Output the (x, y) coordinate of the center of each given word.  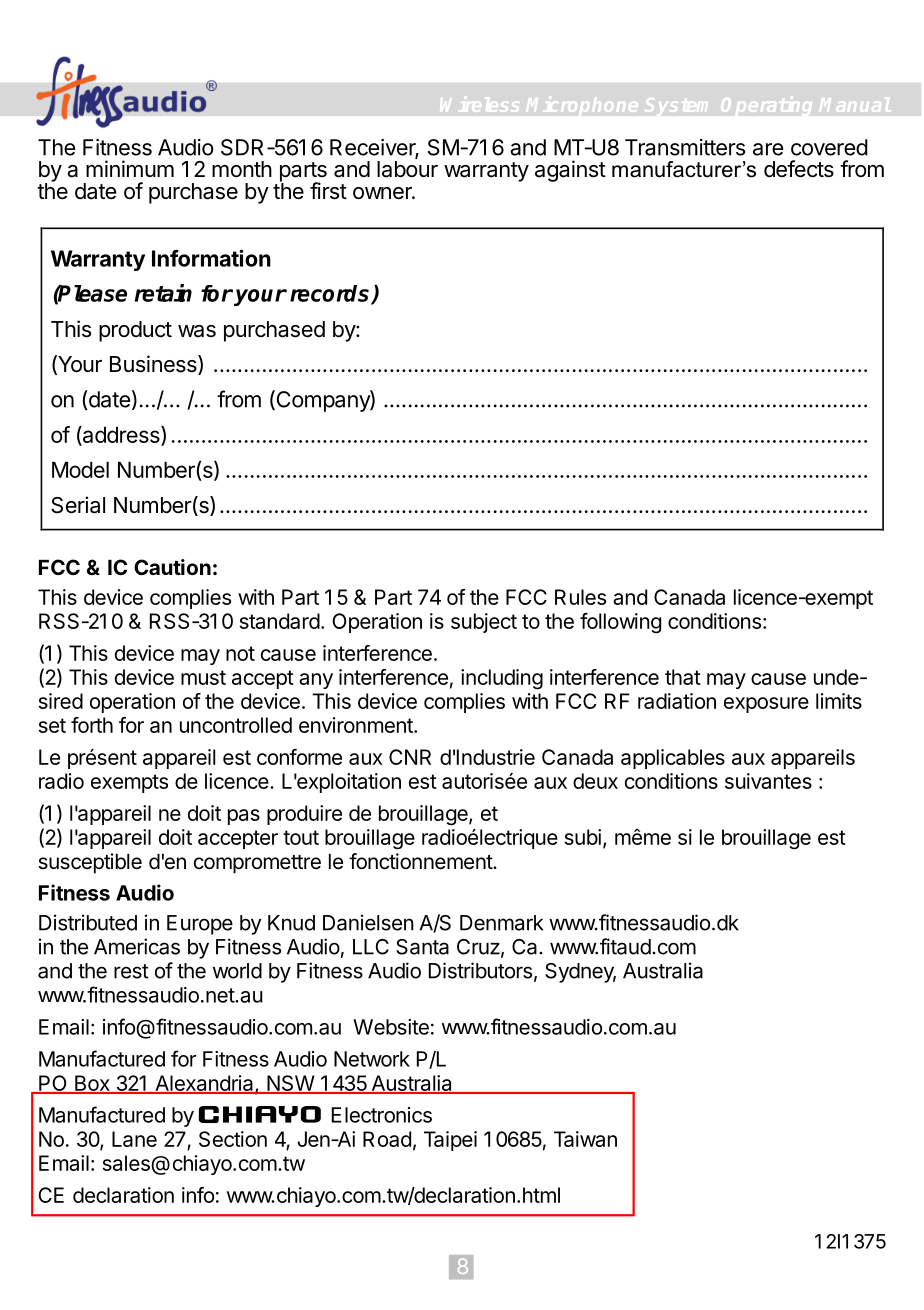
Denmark (501, 923)
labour (407, 169)
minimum (130, 168)
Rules (580, 597)
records (331, 294)
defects (799, 169)
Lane (134, 1139)
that (683, 677)
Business (154, 365)
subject (484, 623)
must (203, 677)
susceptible (90, 863)
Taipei (450, 1141)
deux (595, 781)
